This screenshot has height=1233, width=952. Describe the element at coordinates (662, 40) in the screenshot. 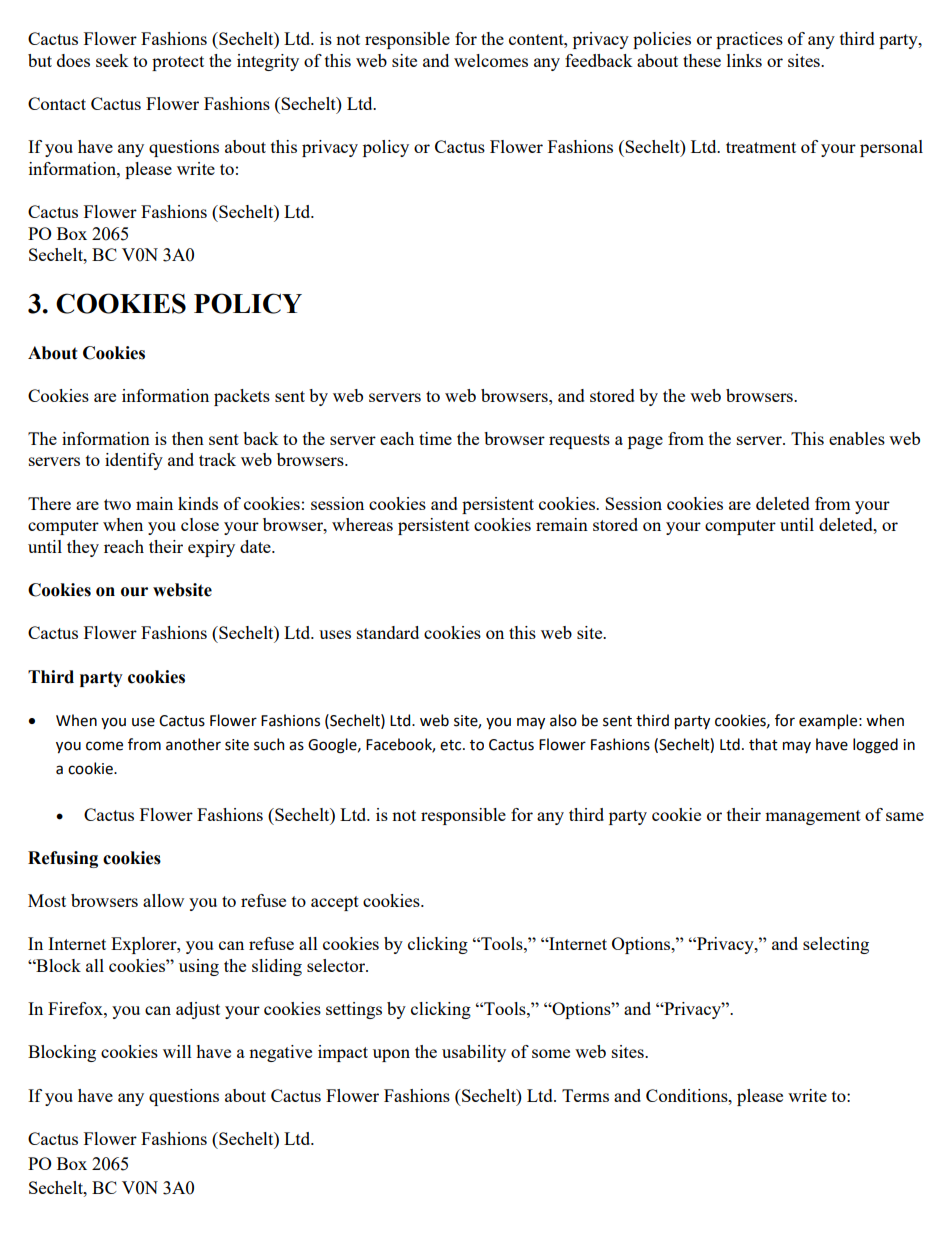

I see `policies` at that location.
